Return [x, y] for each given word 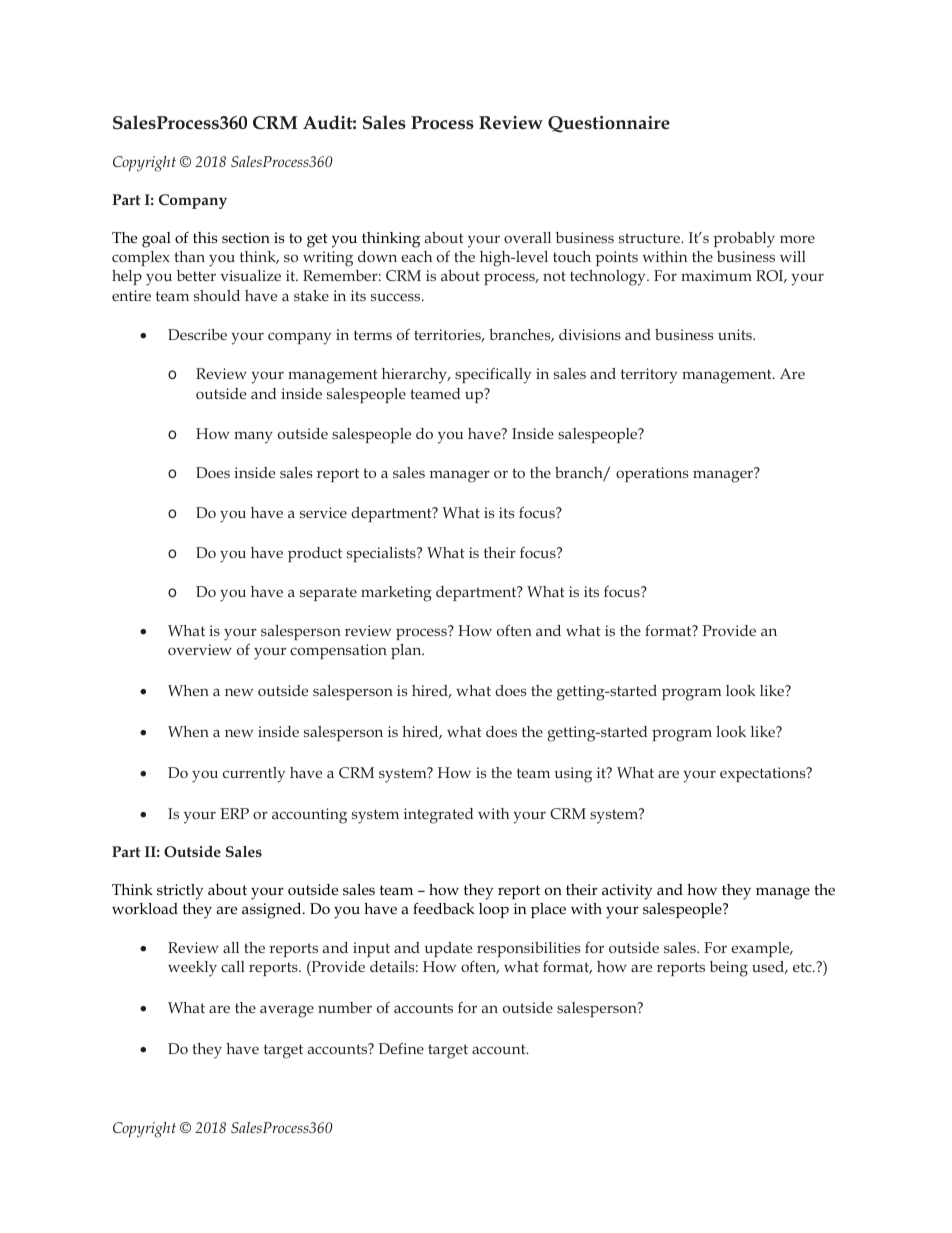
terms [373, 335]
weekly [192, 969]
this [205, 237]
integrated [438, 816]
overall [527, 237]
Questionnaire [609, 124]
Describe [197, 334]
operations [652, 474]
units [736, 334]
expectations [764, 774]
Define [401, 1048]
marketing [396, 594]
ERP [234, 813]
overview [200, 649]
